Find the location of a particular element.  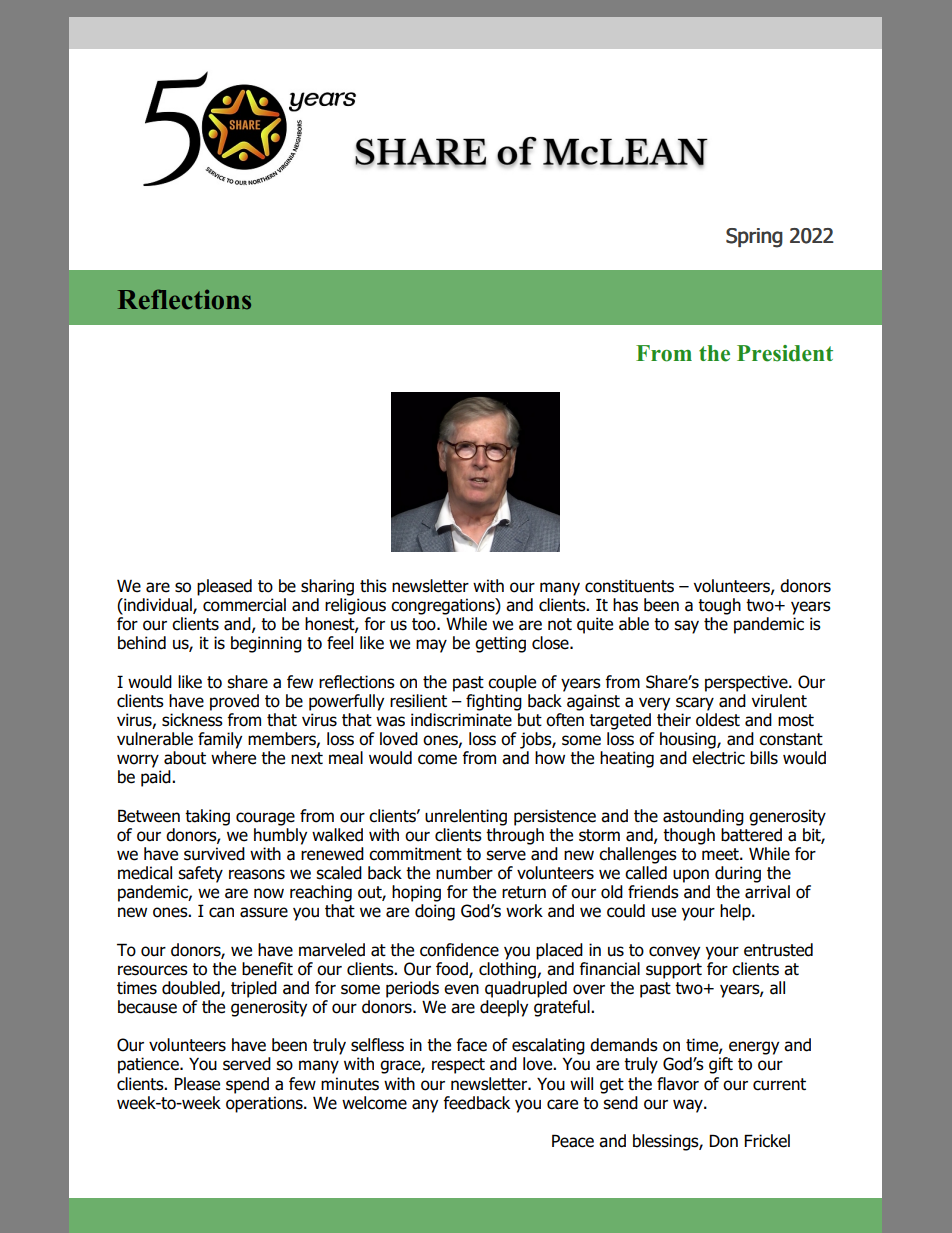

doing is located at coordinates (435, 912).
